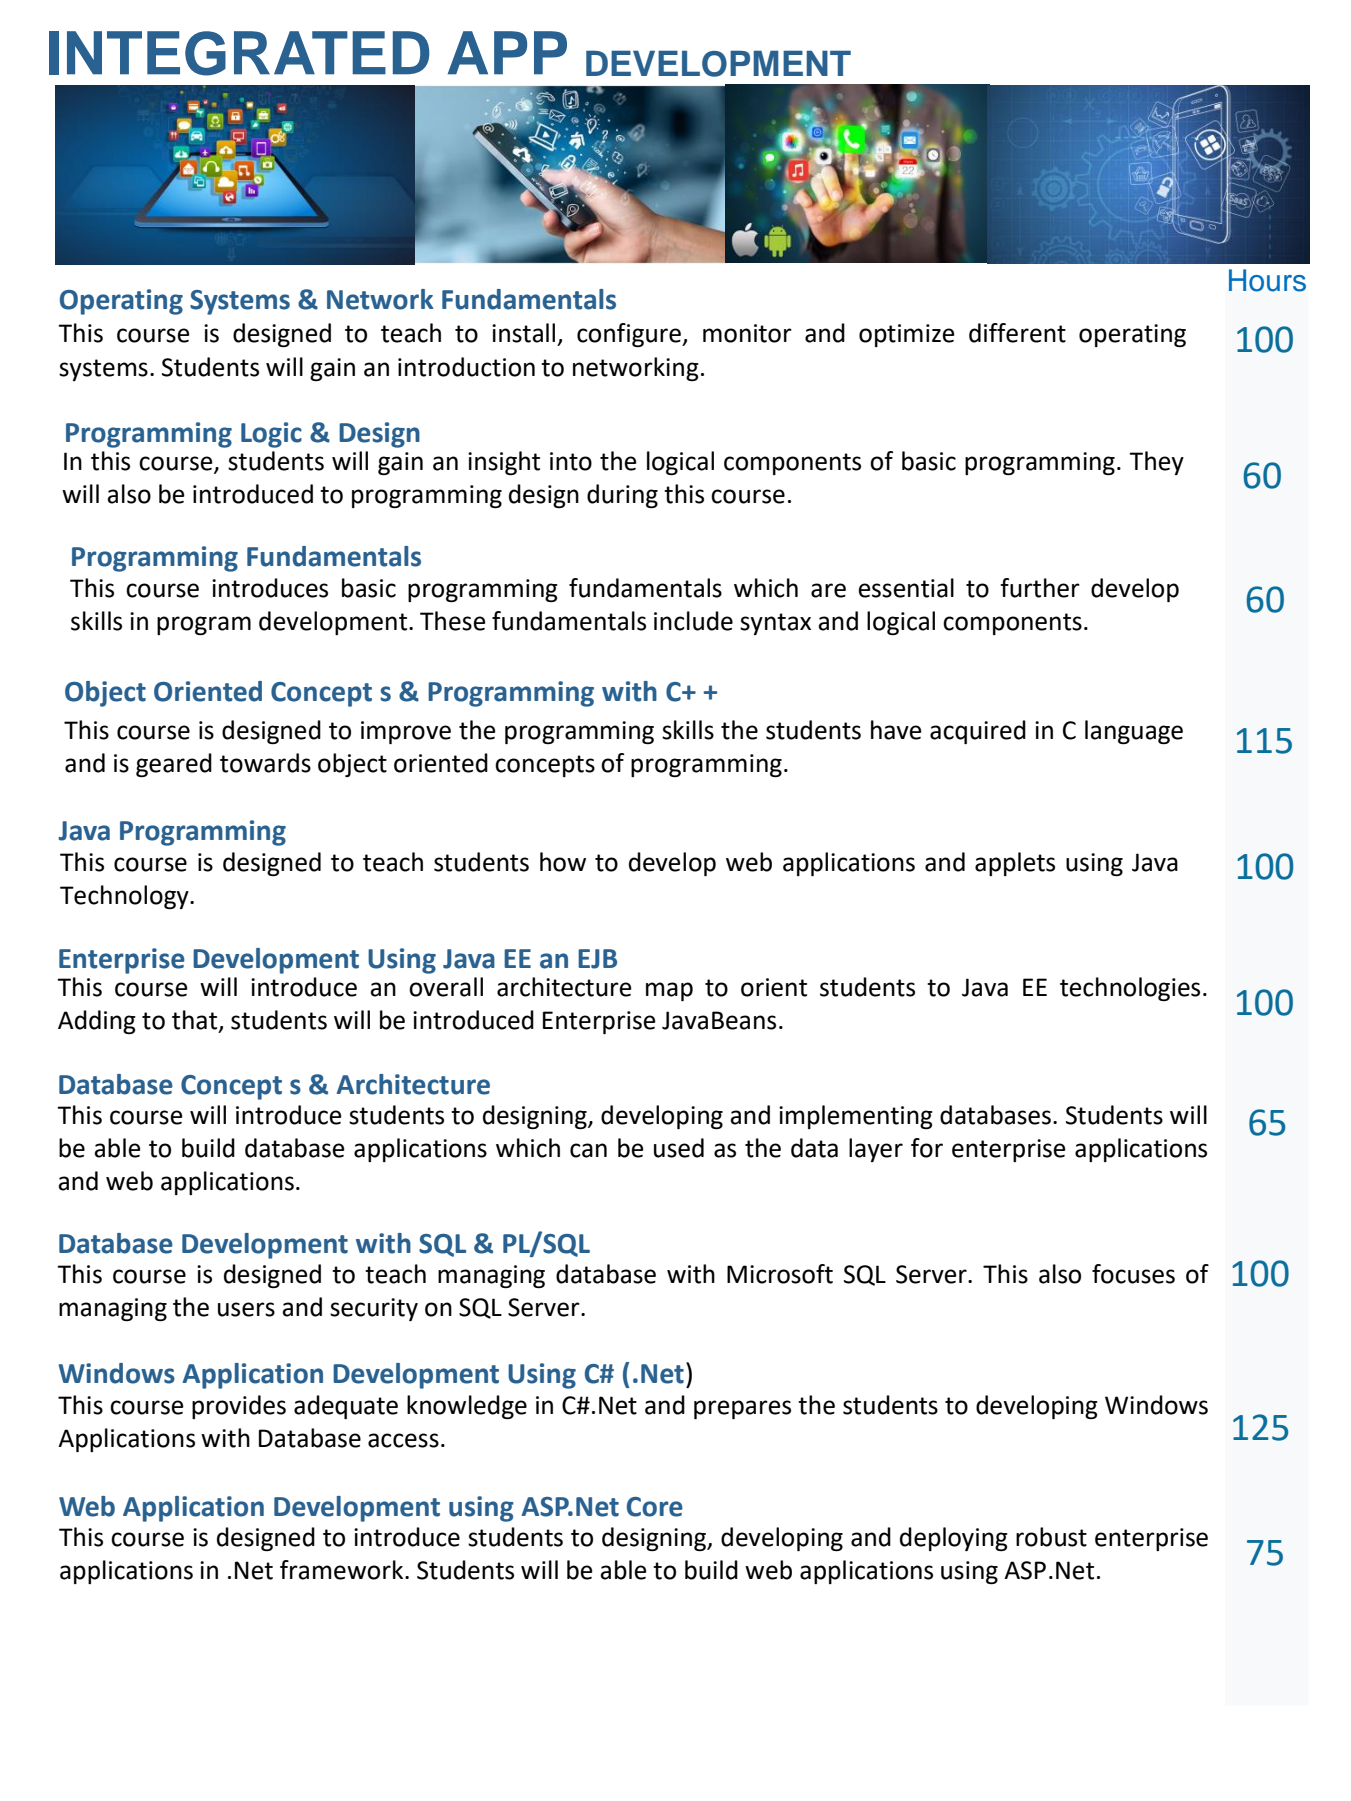 The image size is (1351, 1801). What do you see at coordinates (265, 763) in the screenshot?
I see `towards` at bounding box center [265, 763].
